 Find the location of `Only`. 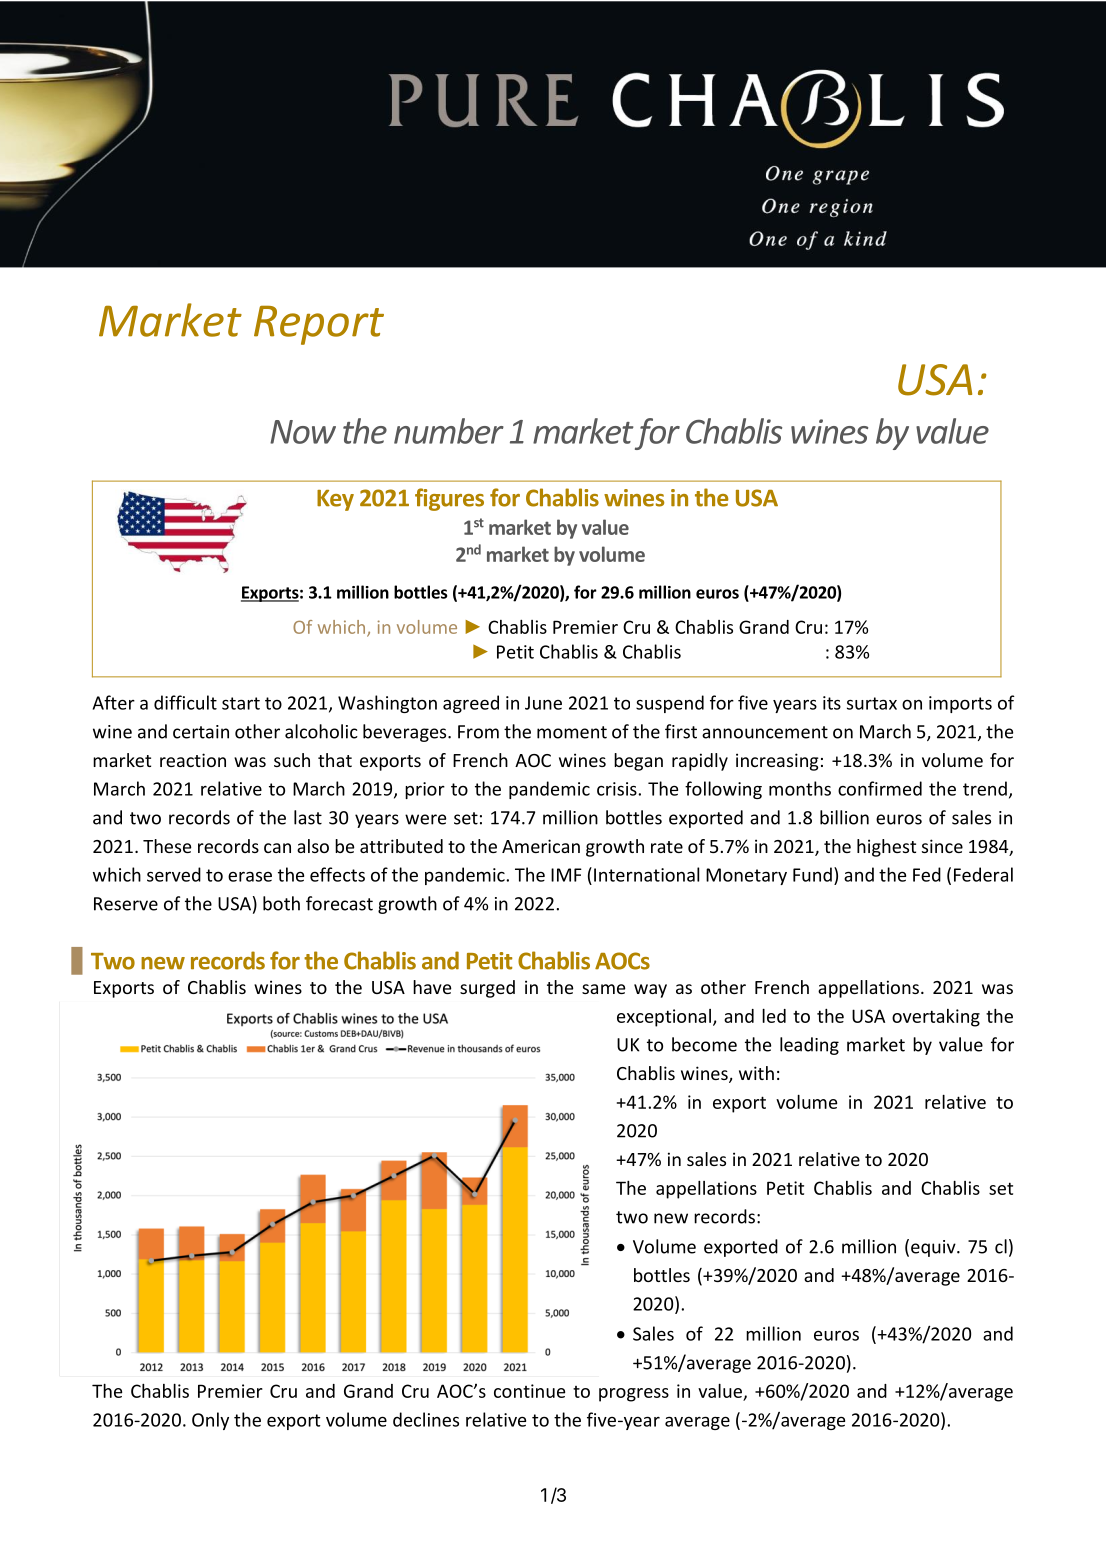

Only is located at coordinates (210, 1421).
